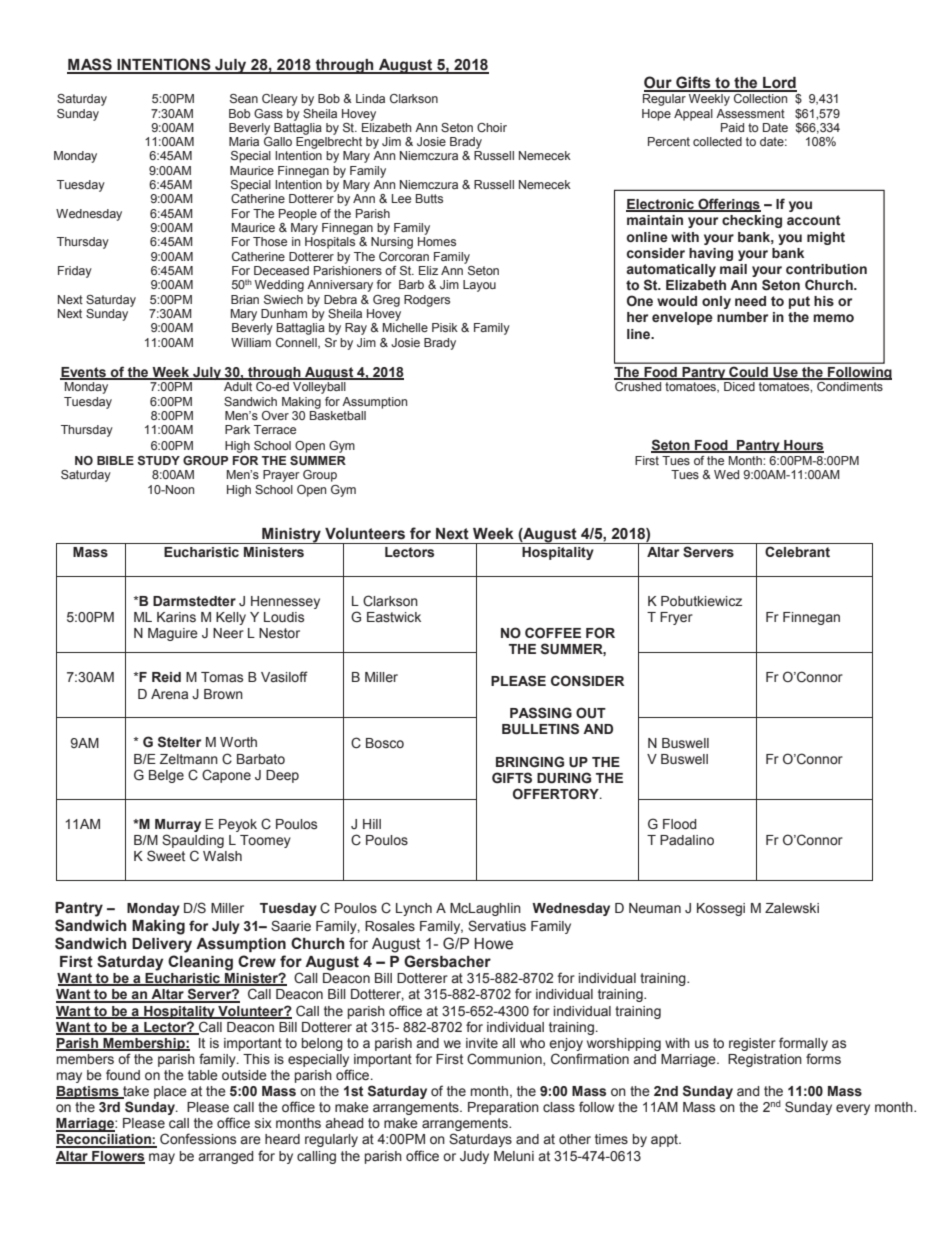 Image resolution: width=952 pixels, height=1233 pixels. I want to click on Hours, so click(803, 446).
